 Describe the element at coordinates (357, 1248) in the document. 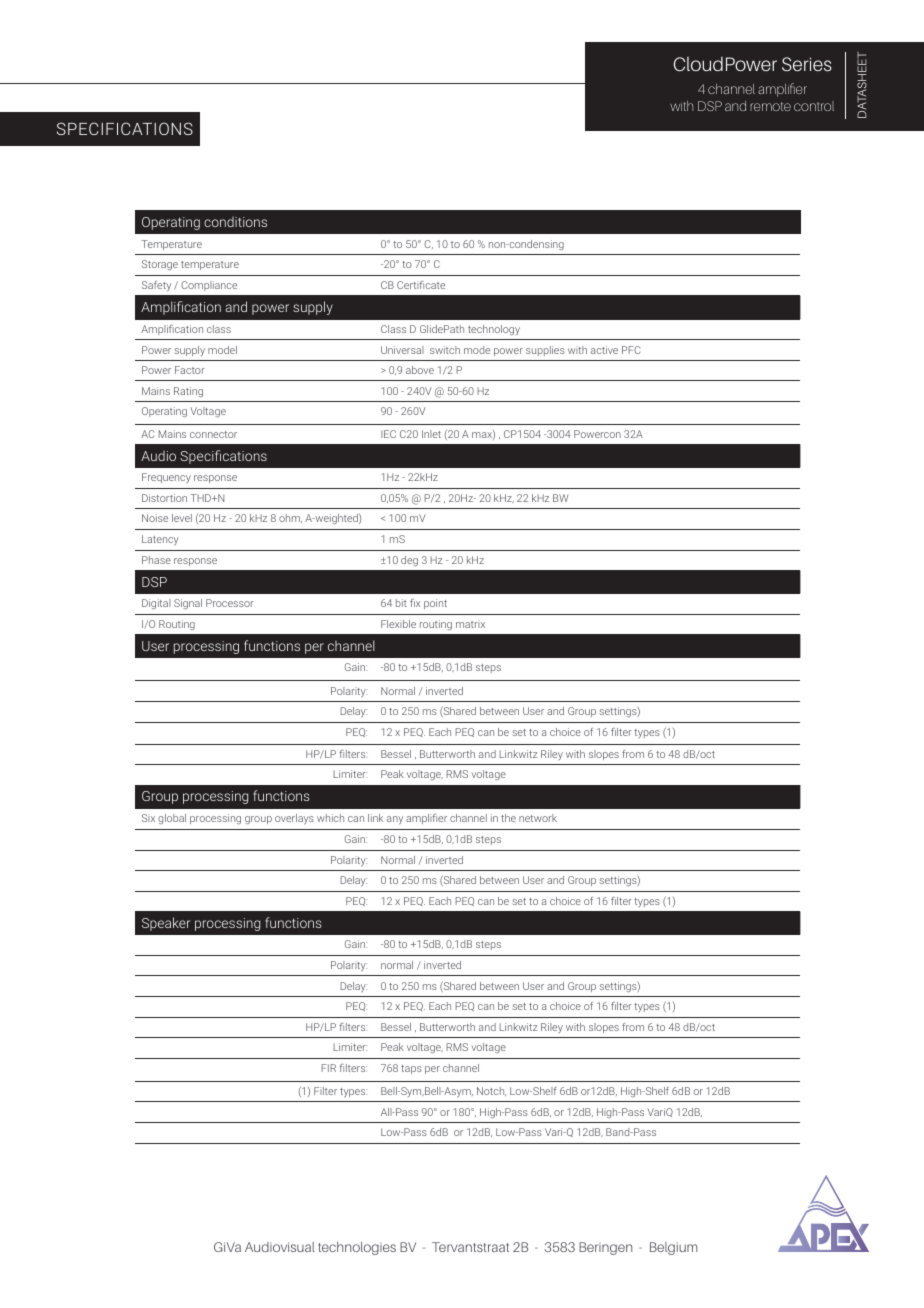

I see `technologies` at that location.
